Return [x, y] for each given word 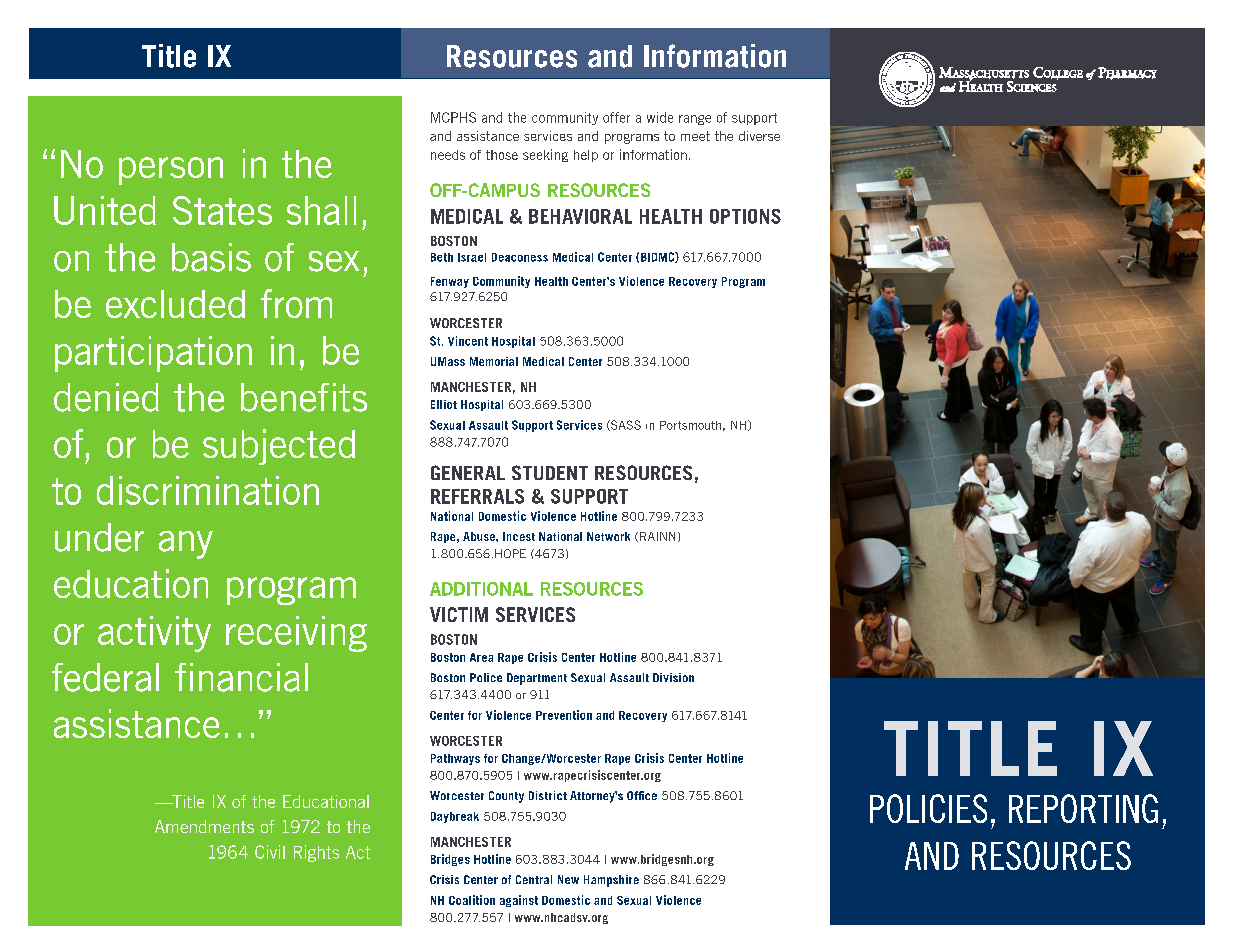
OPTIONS [745, 216]
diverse [759, 136]
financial [241, 677]
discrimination [208, 490]
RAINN [657, 536]
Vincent [468, 341]
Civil [270, 852]
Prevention [564, 715]
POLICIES [928, 808]
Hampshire [611, 881]
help [586, 156]
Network [608, 536]
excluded [175, 304]
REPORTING [1083, 808]
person [171, 171]
